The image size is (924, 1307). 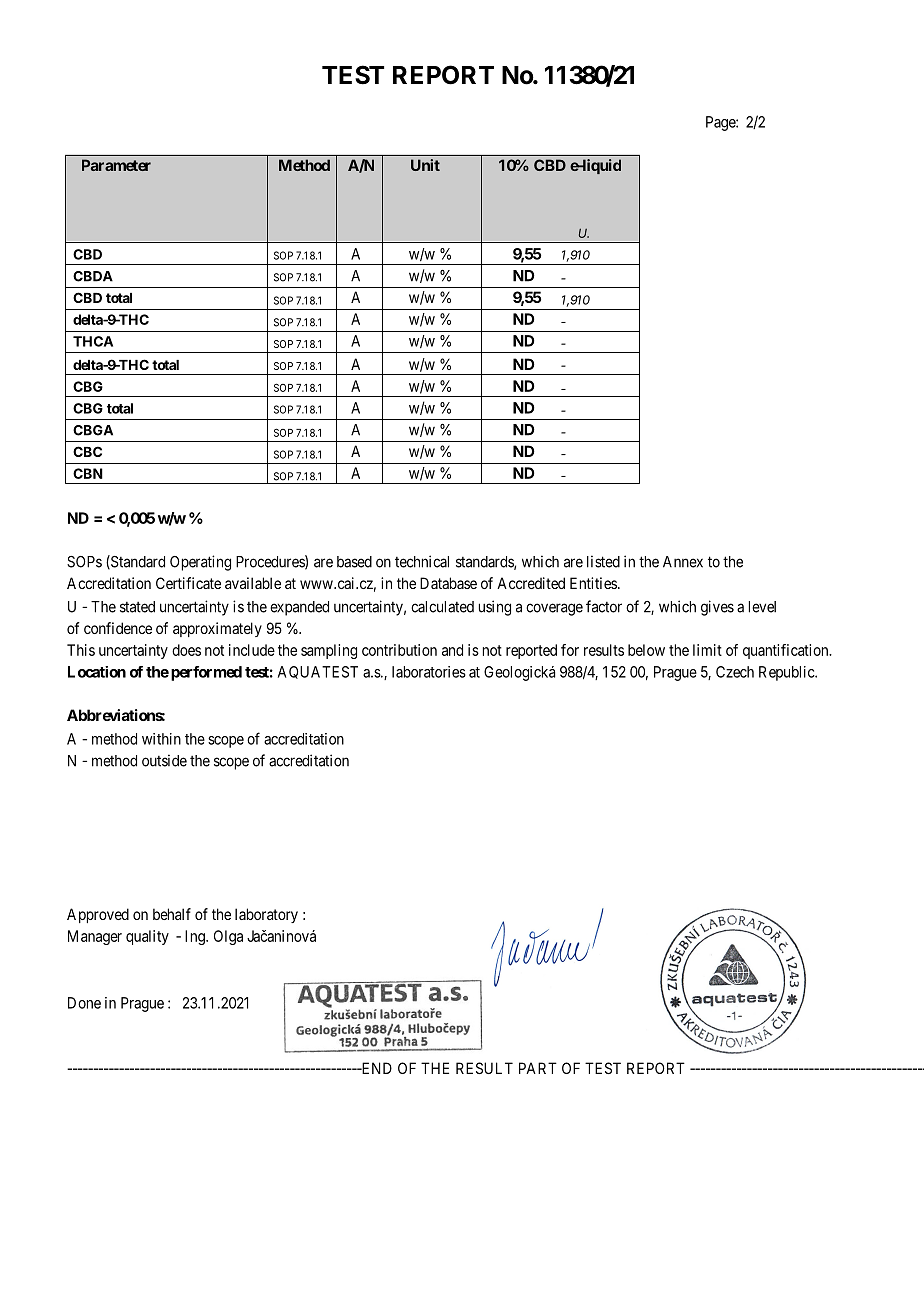 I want to click on END, so click(x=375, y=1068).
